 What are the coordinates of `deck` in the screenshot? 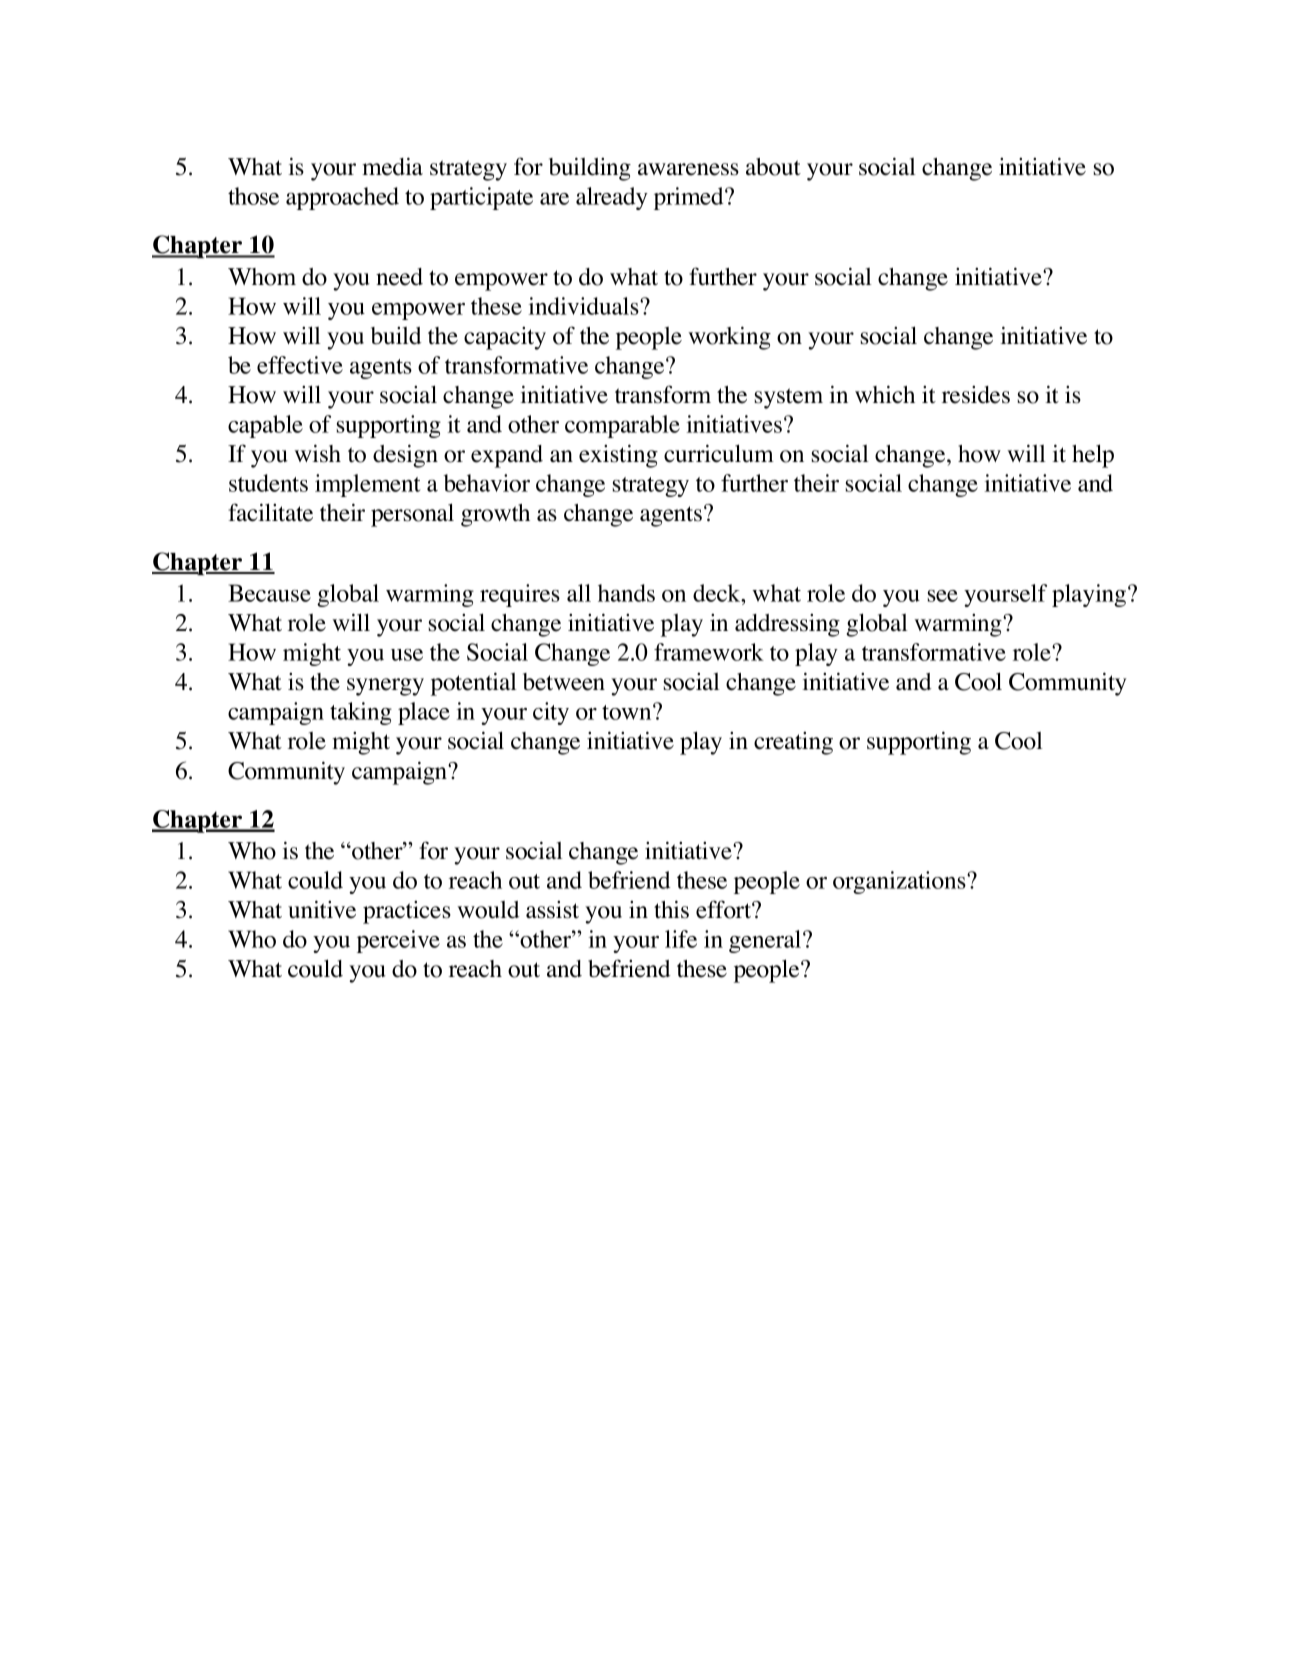 It's located at (718, 593).
